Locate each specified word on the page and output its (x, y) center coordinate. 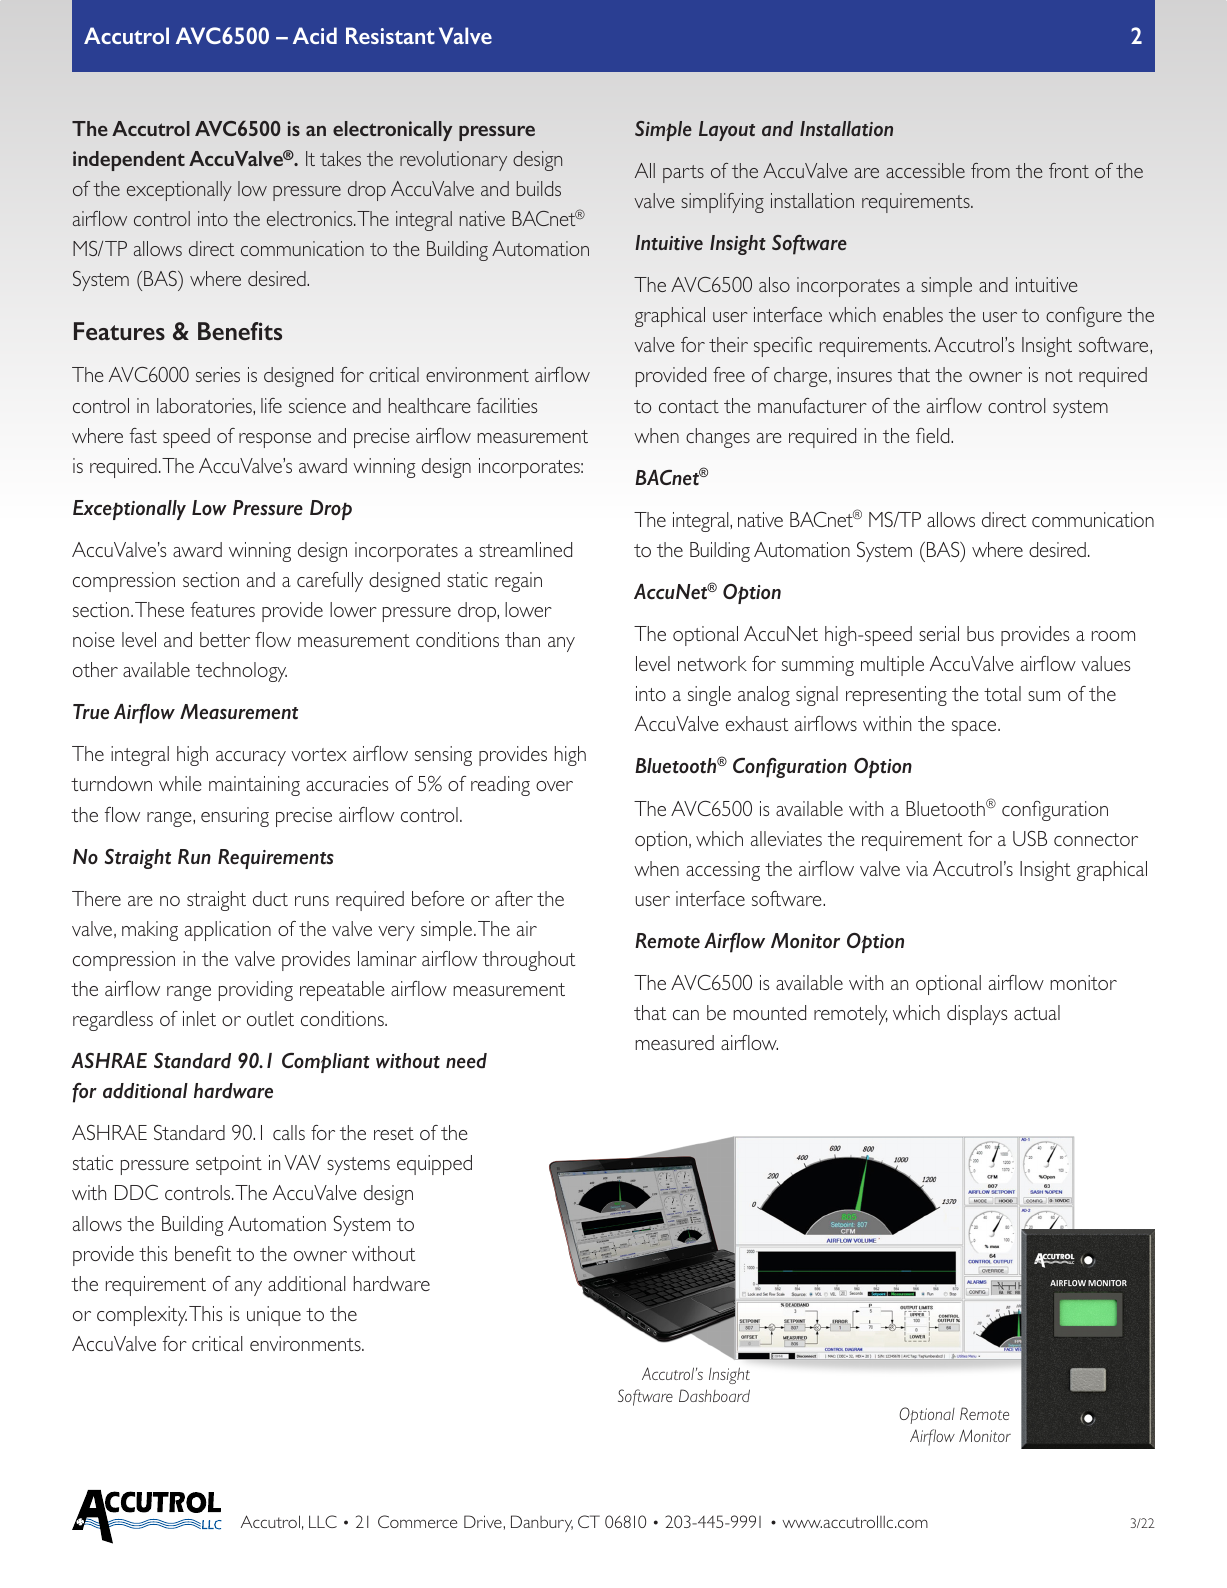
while (180, 783)
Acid (315, 35)
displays (977, 1015)
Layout (727, 131)
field (934, 435)
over (554, 786)
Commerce (417, 1521)
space (975, 728)
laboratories (205, 405)
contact (689, 406)
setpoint (229, 1165)
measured (674, 1042)
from (990, 170)
